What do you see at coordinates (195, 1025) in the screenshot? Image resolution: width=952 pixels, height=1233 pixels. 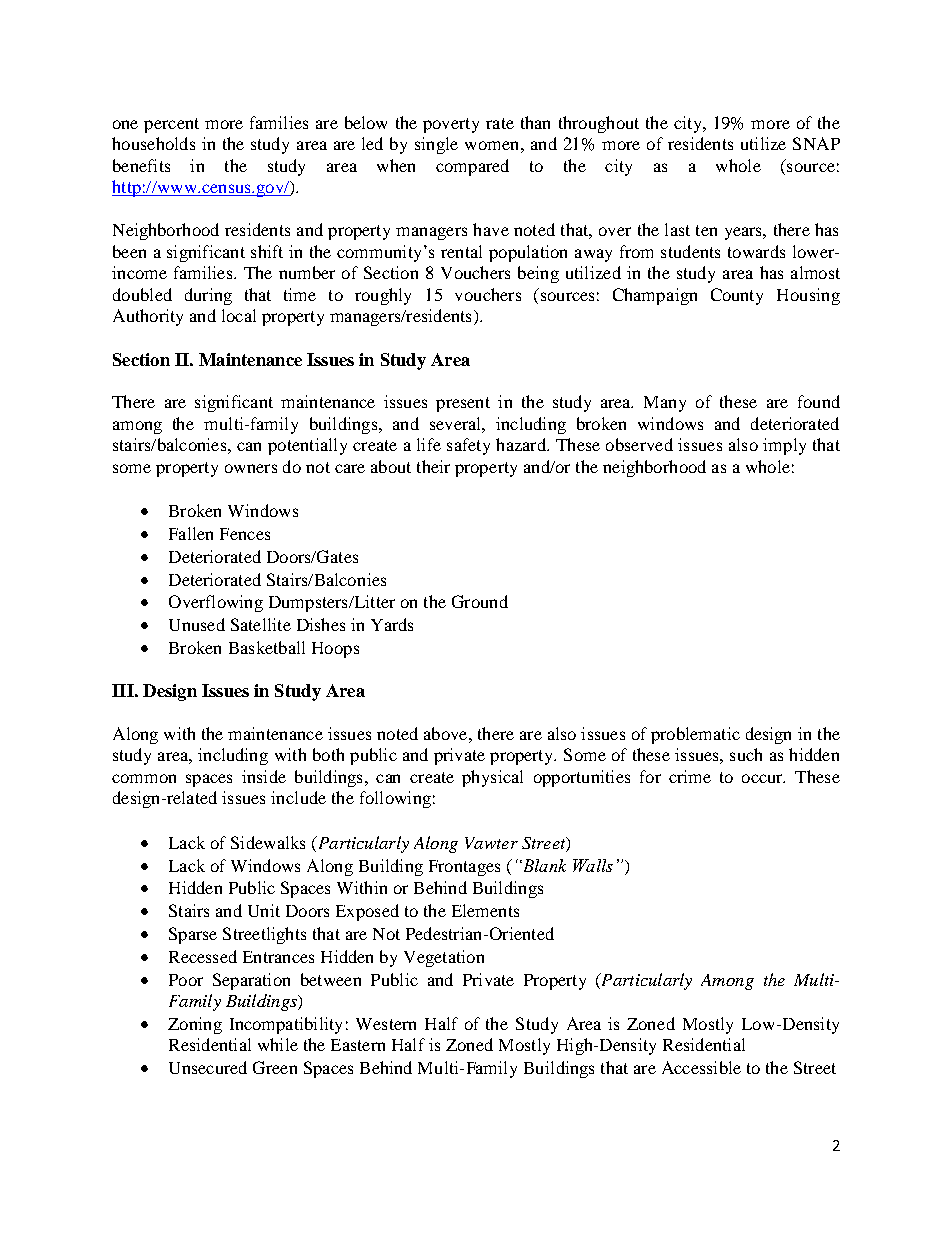 I see `Zoning` at bounding box center [195, 1025].
